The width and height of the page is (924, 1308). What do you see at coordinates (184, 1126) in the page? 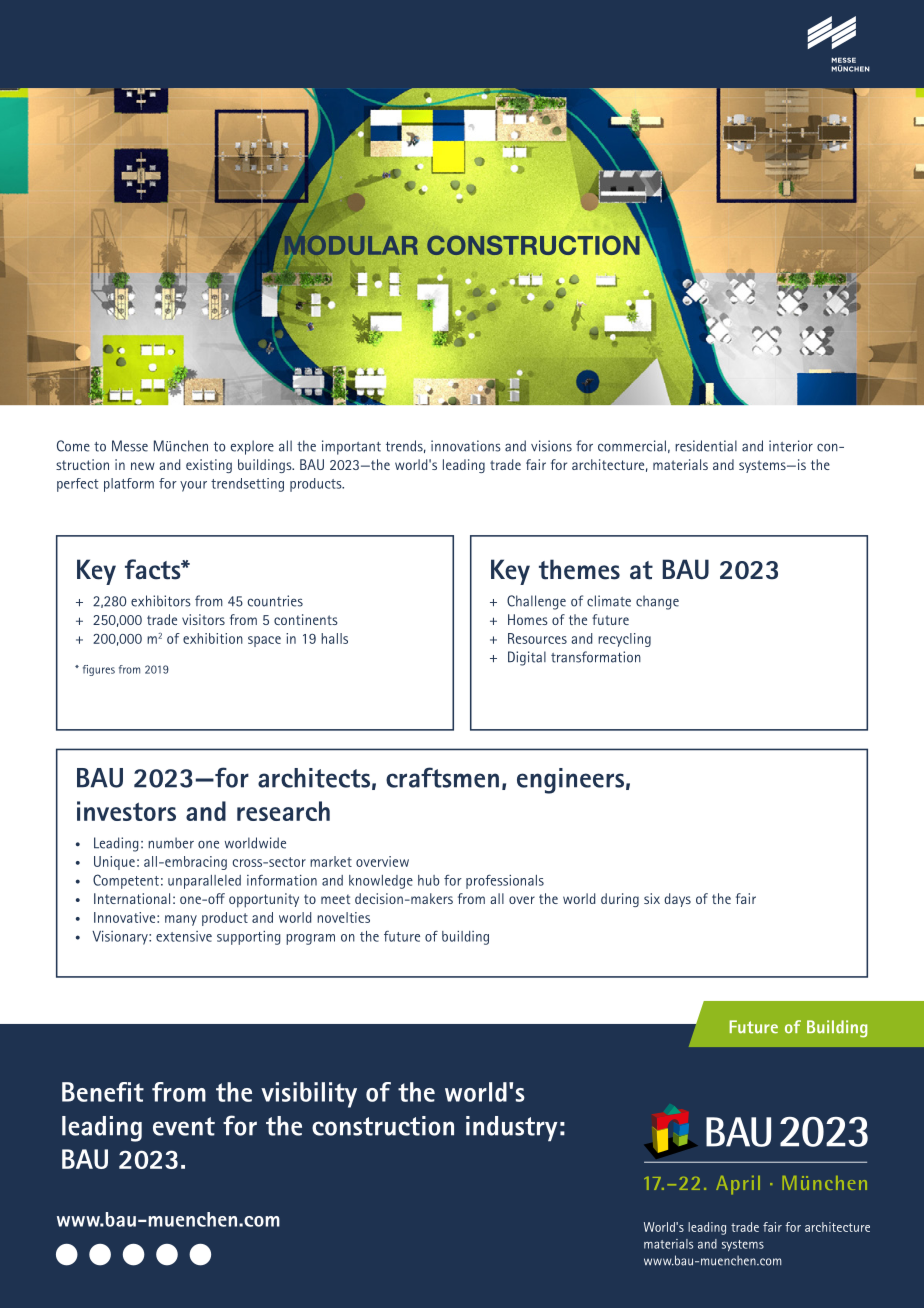
I see `event` at bounding box center [184, 1126].
